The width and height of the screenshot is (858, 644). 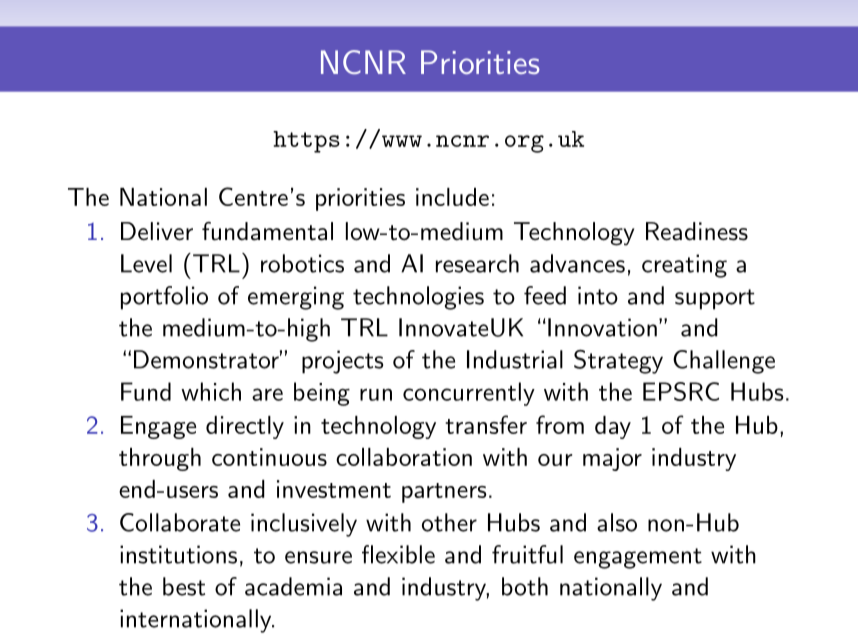 I want to click on Readiness, so click(x=697, y=231).
